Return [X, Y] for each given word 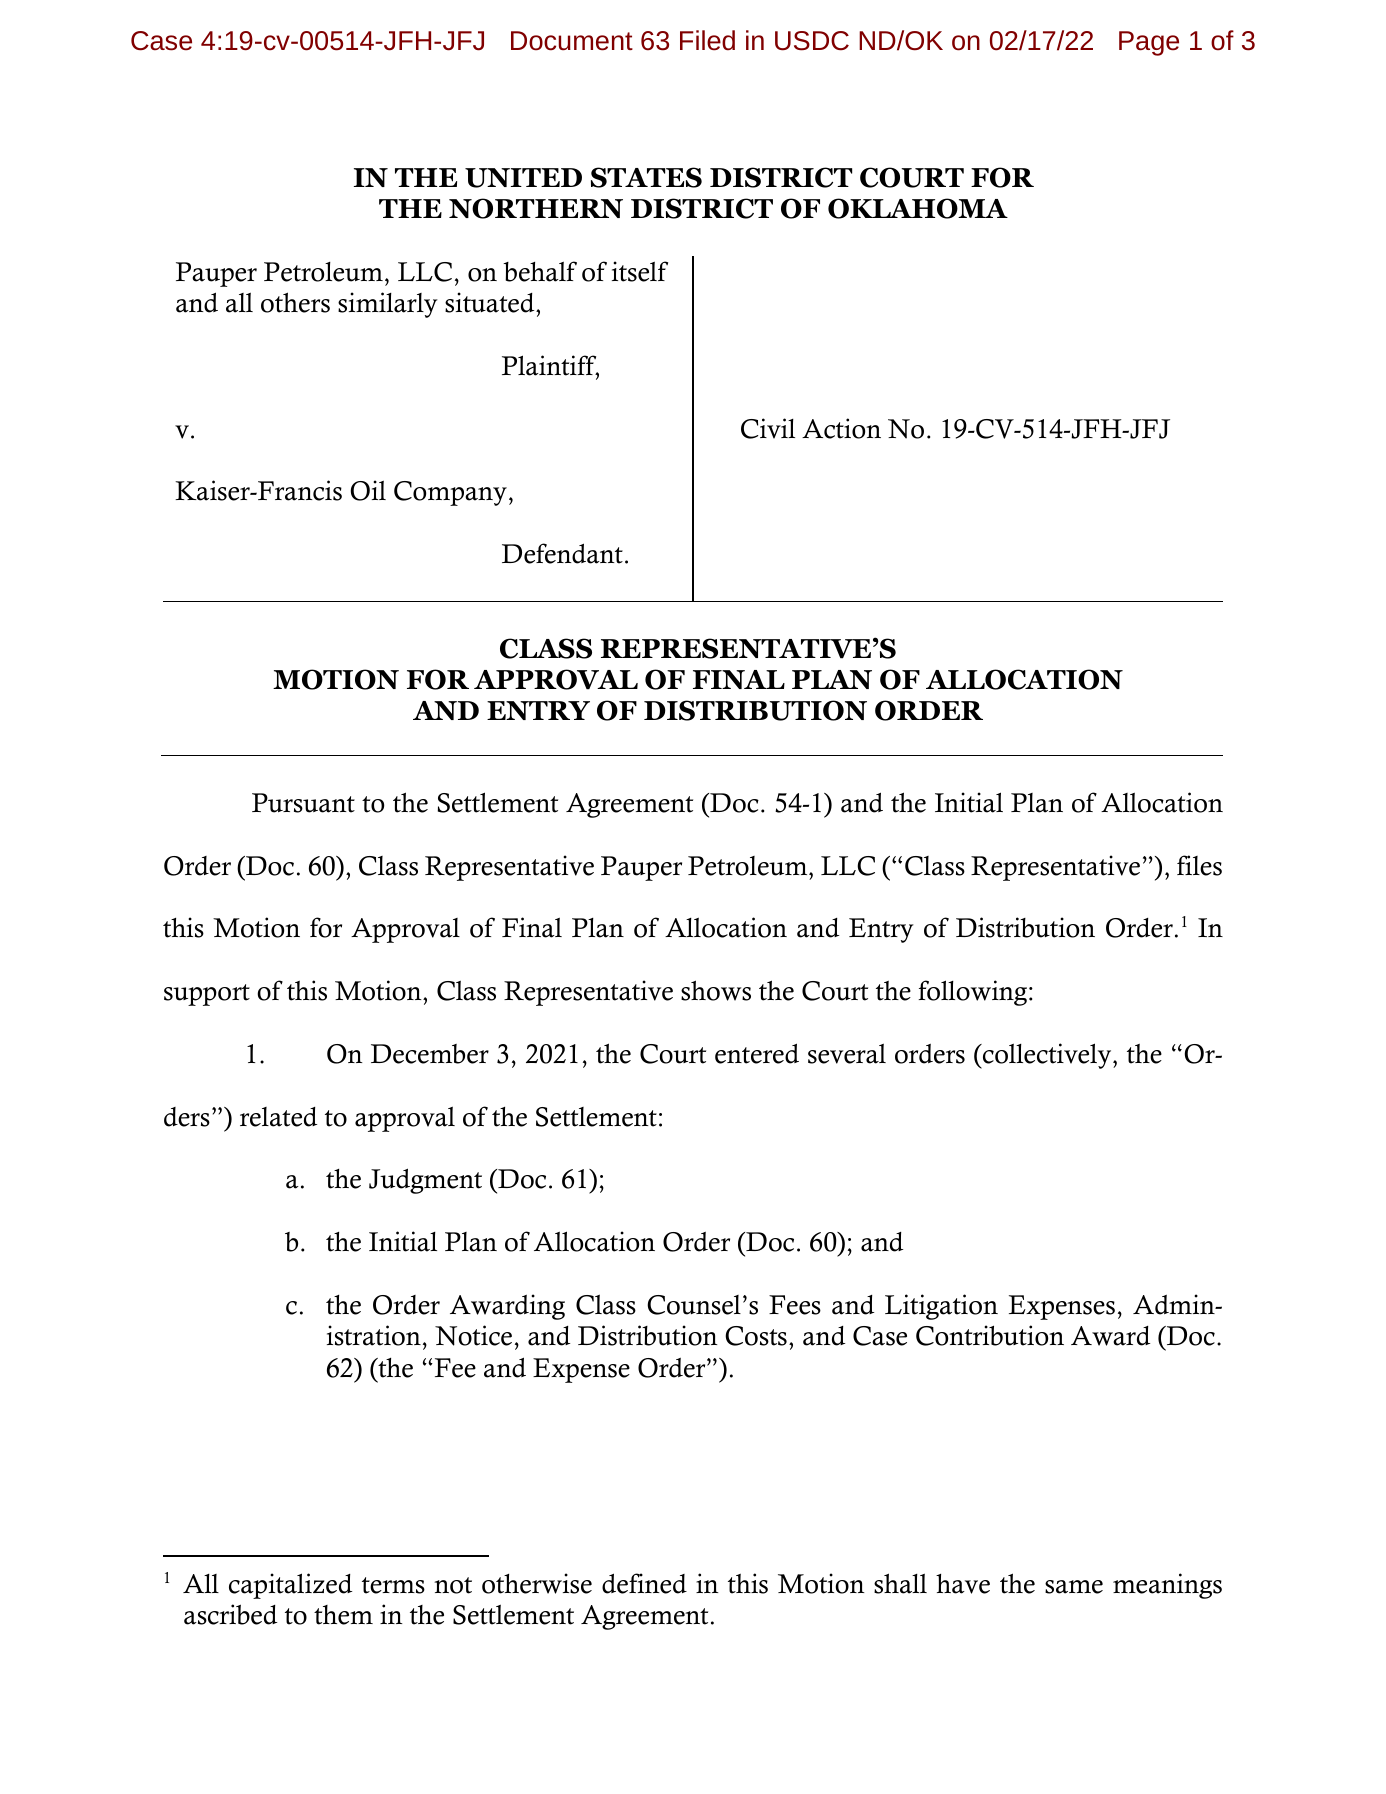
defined [644, 1583]
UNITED [523, 178]
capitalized [290, 1586]
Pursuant [303, 803]
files [1199, 865]
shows [716, 990]
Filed [707, 40]
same [1074, 1587]
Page [1149, 43]
